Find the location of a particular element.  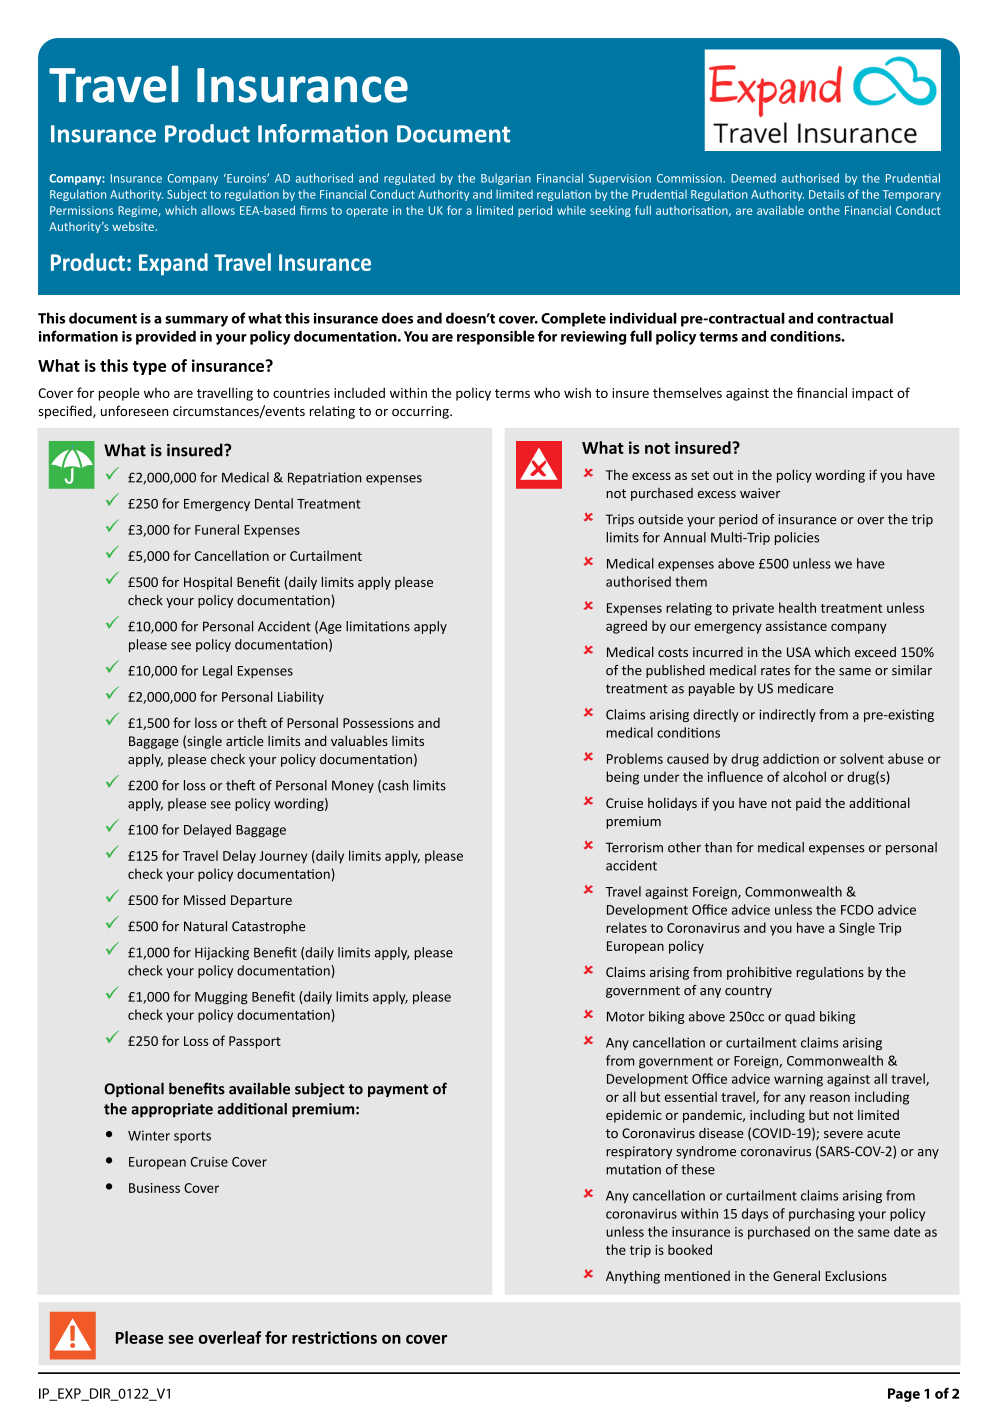

occurring is located at coordinates (421, 412).
